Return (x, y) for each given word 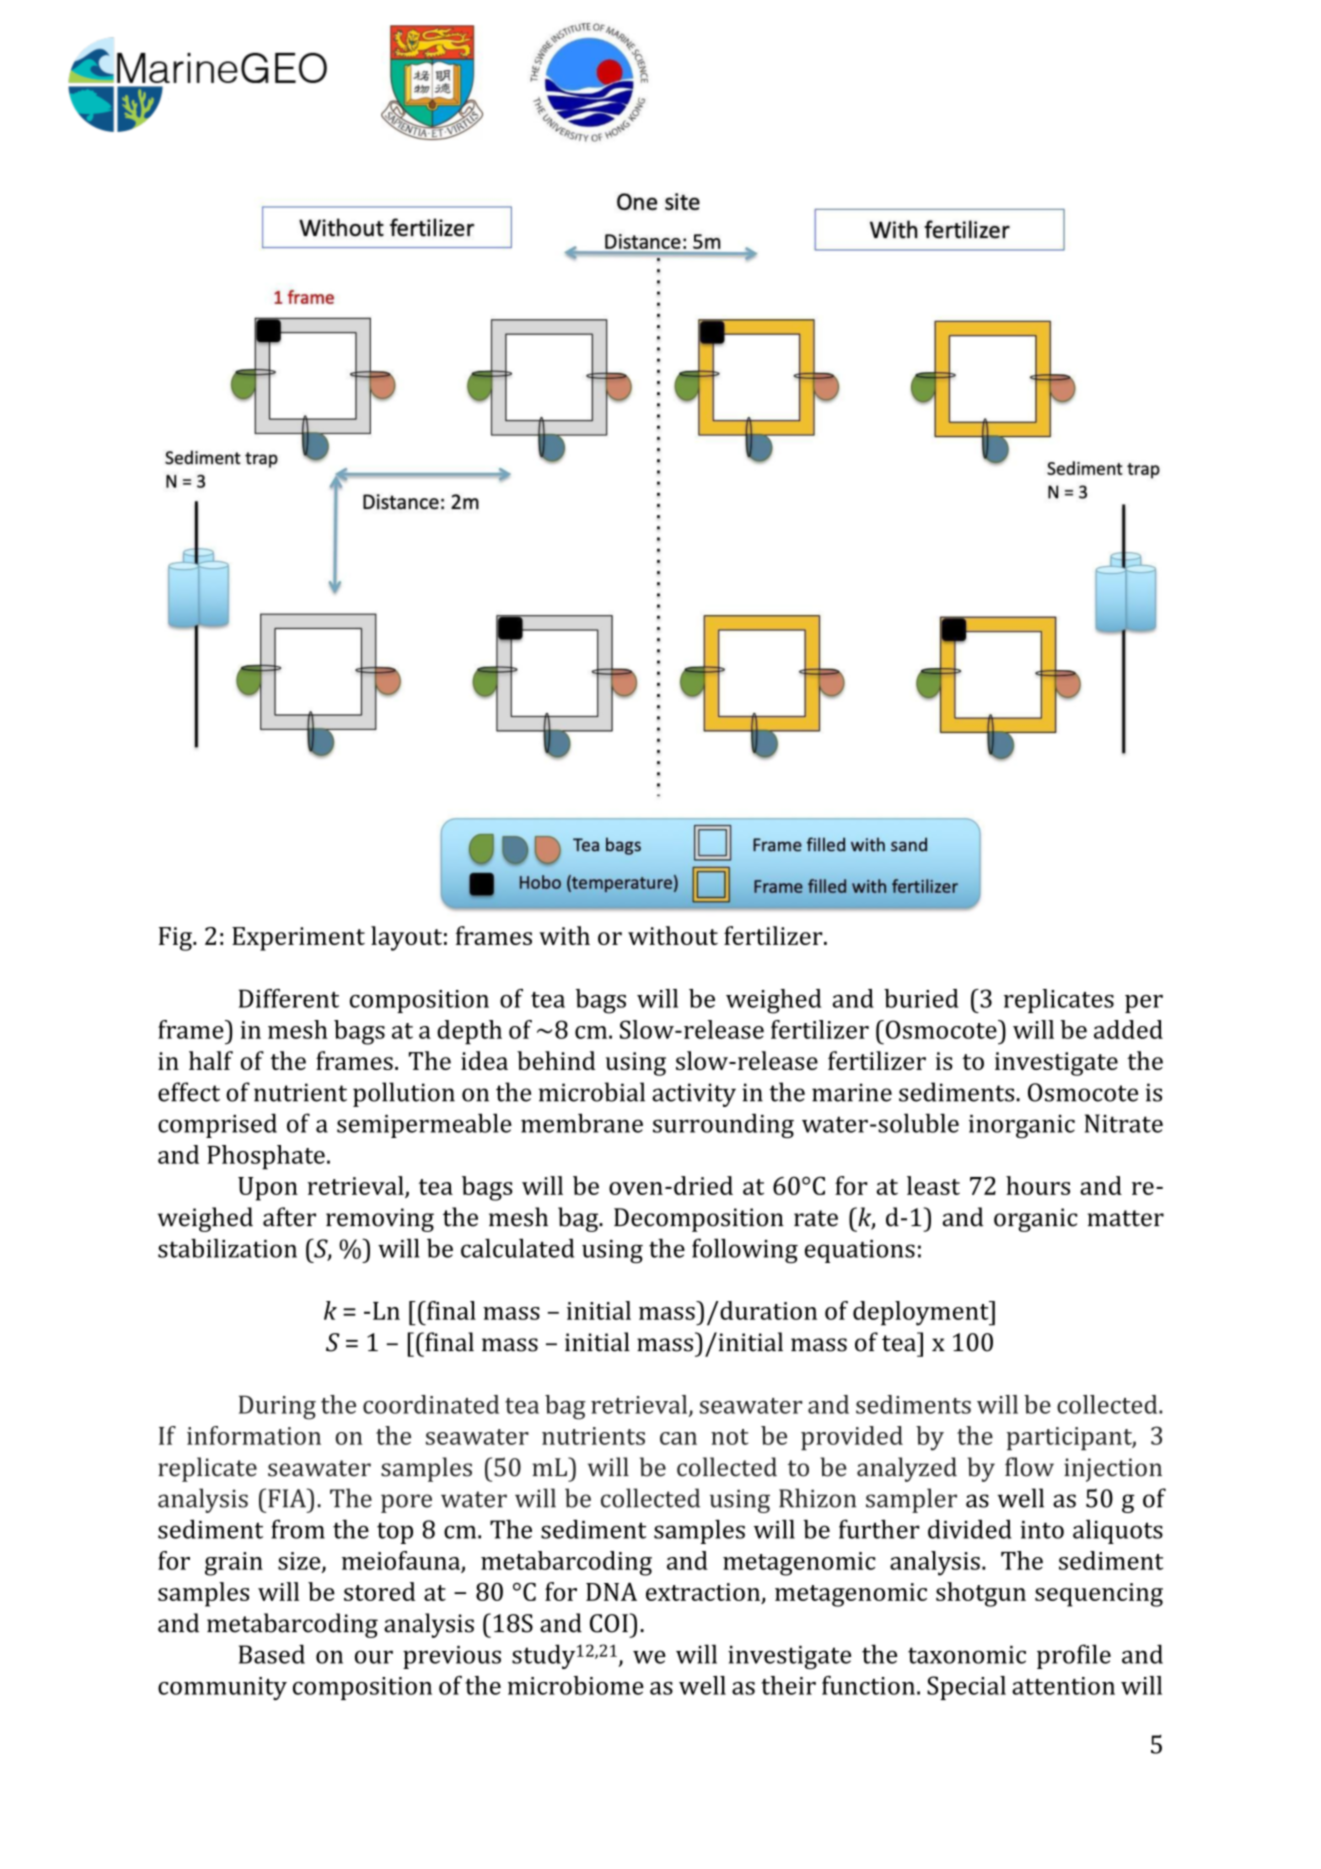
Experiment (298, 939)
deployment (922, 1313)
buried (921, 998)
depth (469, 1032)
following (745, 1250)
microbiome (576, 1685)
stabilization (227, 1248)
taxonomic (967, 1655)
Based (272, 1654)
